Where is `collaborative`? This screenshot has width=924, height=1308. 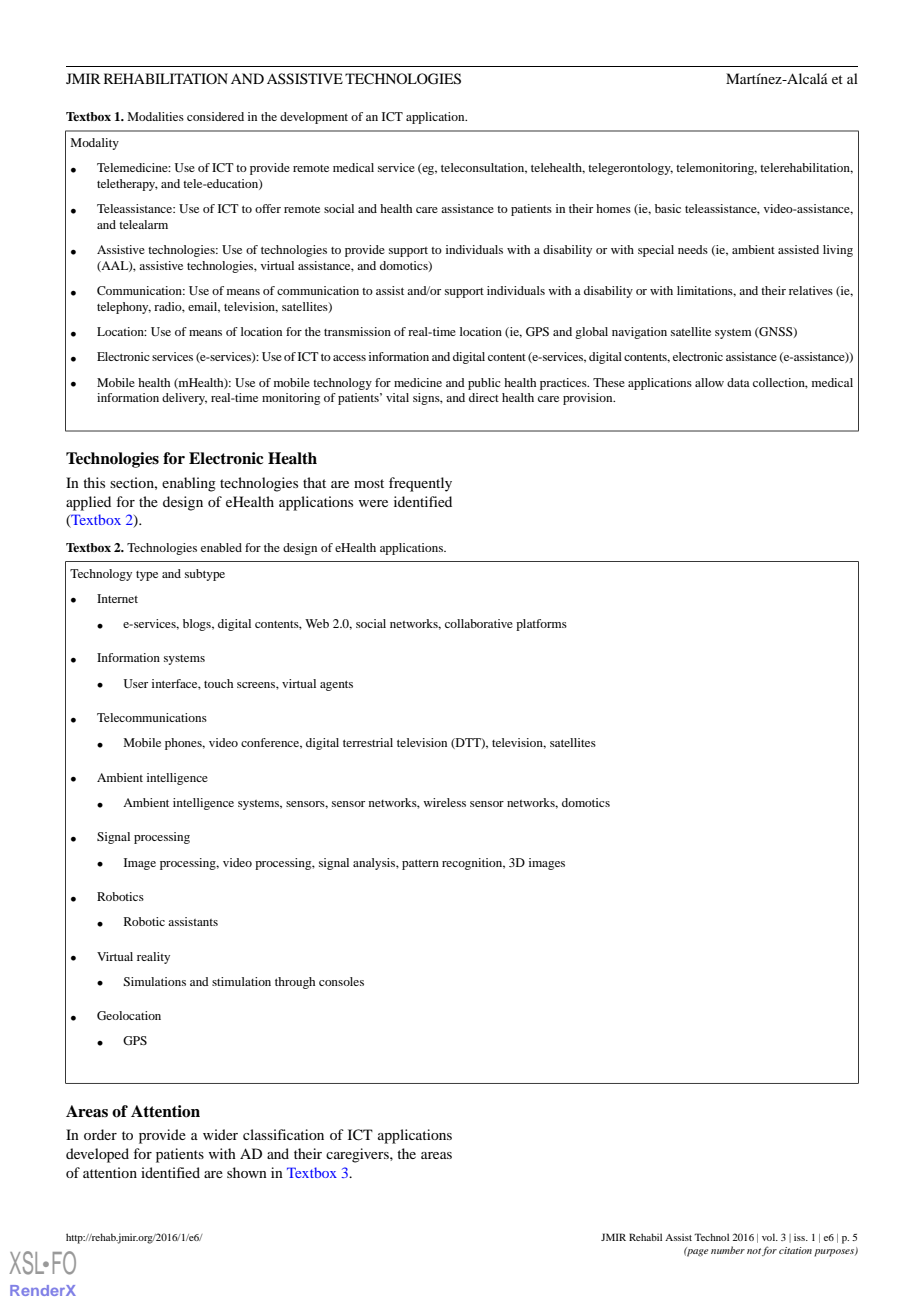
collaborative is located at coordinates (479, 623).
